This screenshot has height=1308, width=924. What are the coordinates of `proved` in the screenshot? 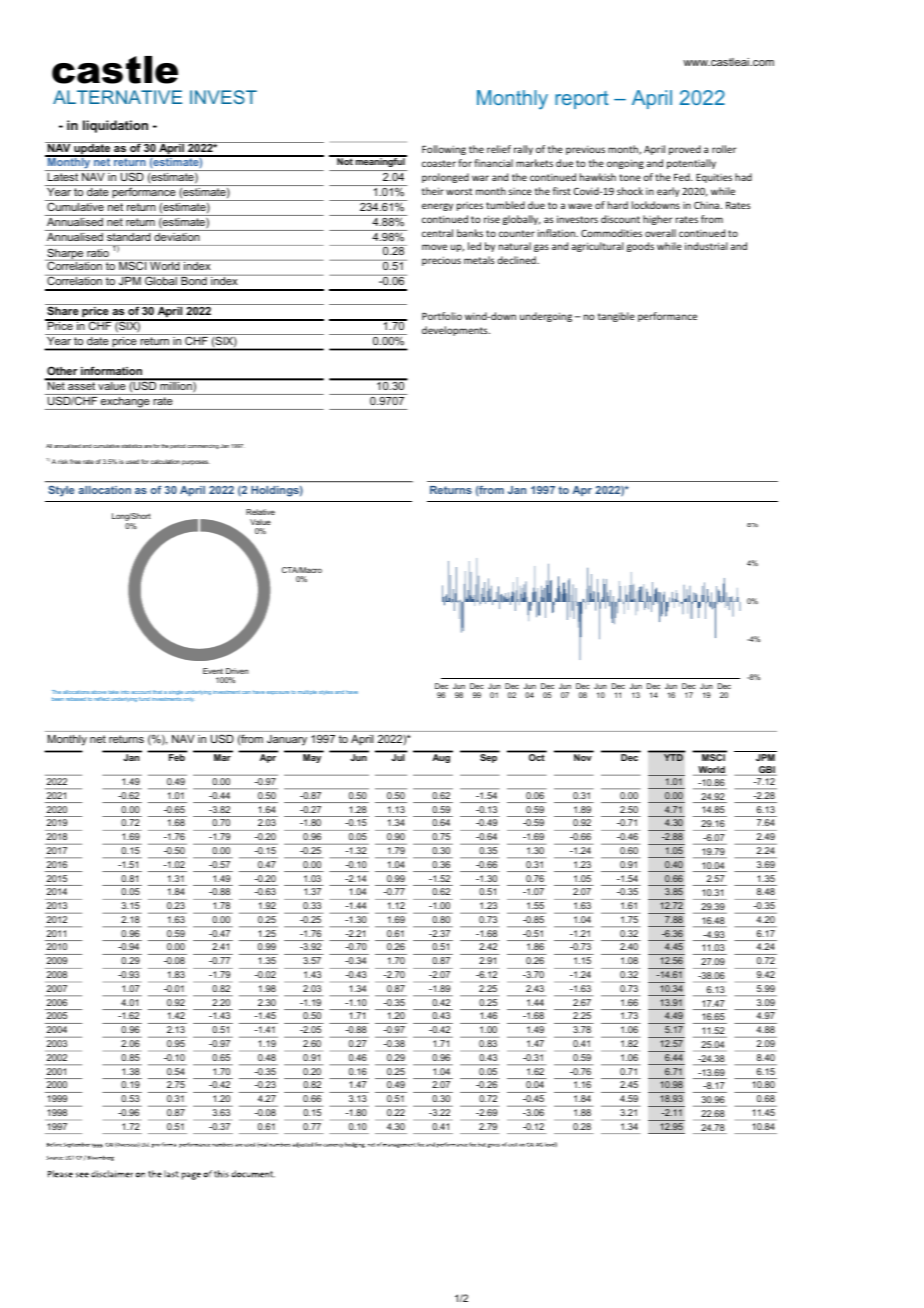 It's located at (685, 150).
